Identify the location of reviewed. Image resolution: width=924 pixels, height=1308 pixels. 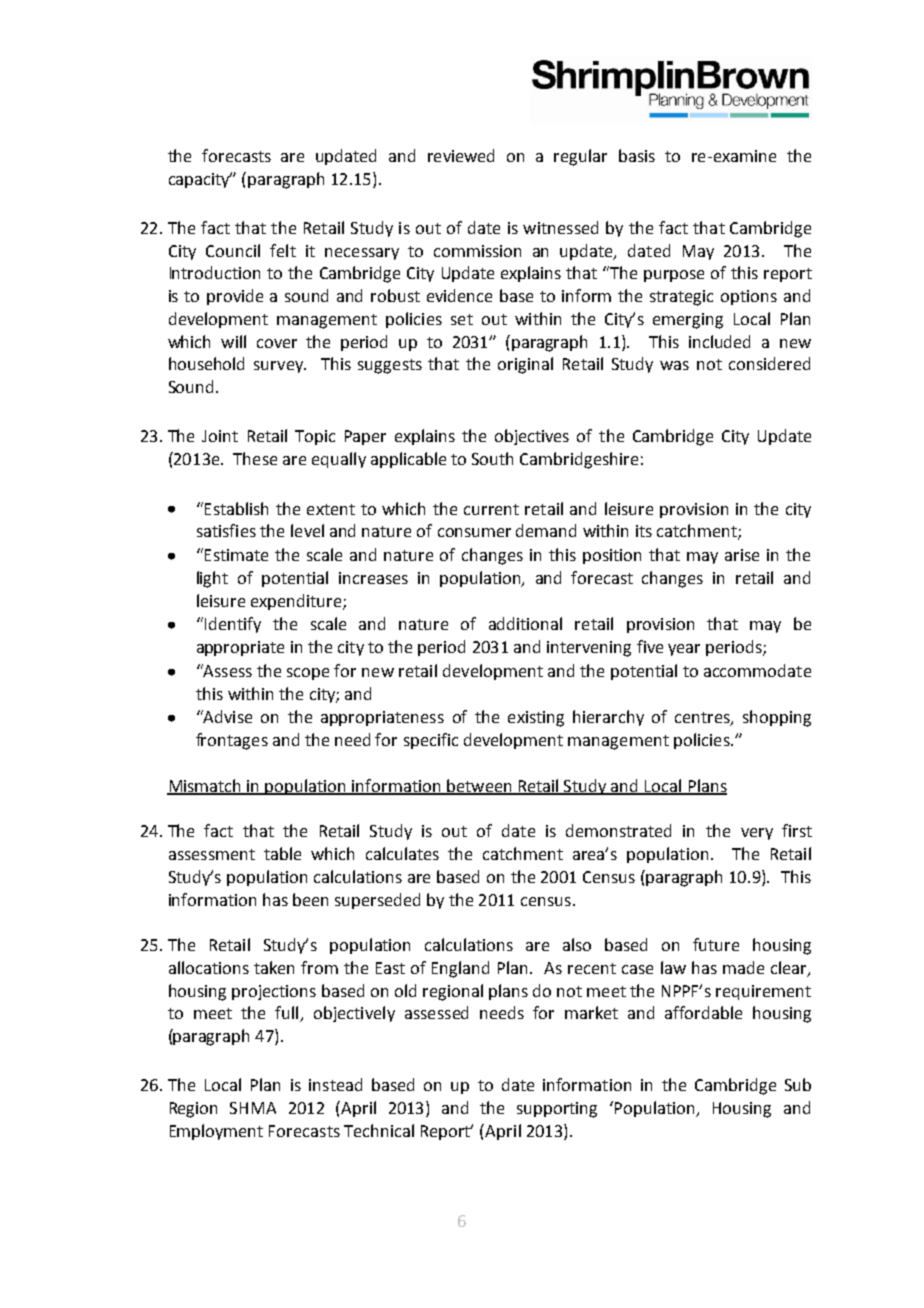
(461, 155).
